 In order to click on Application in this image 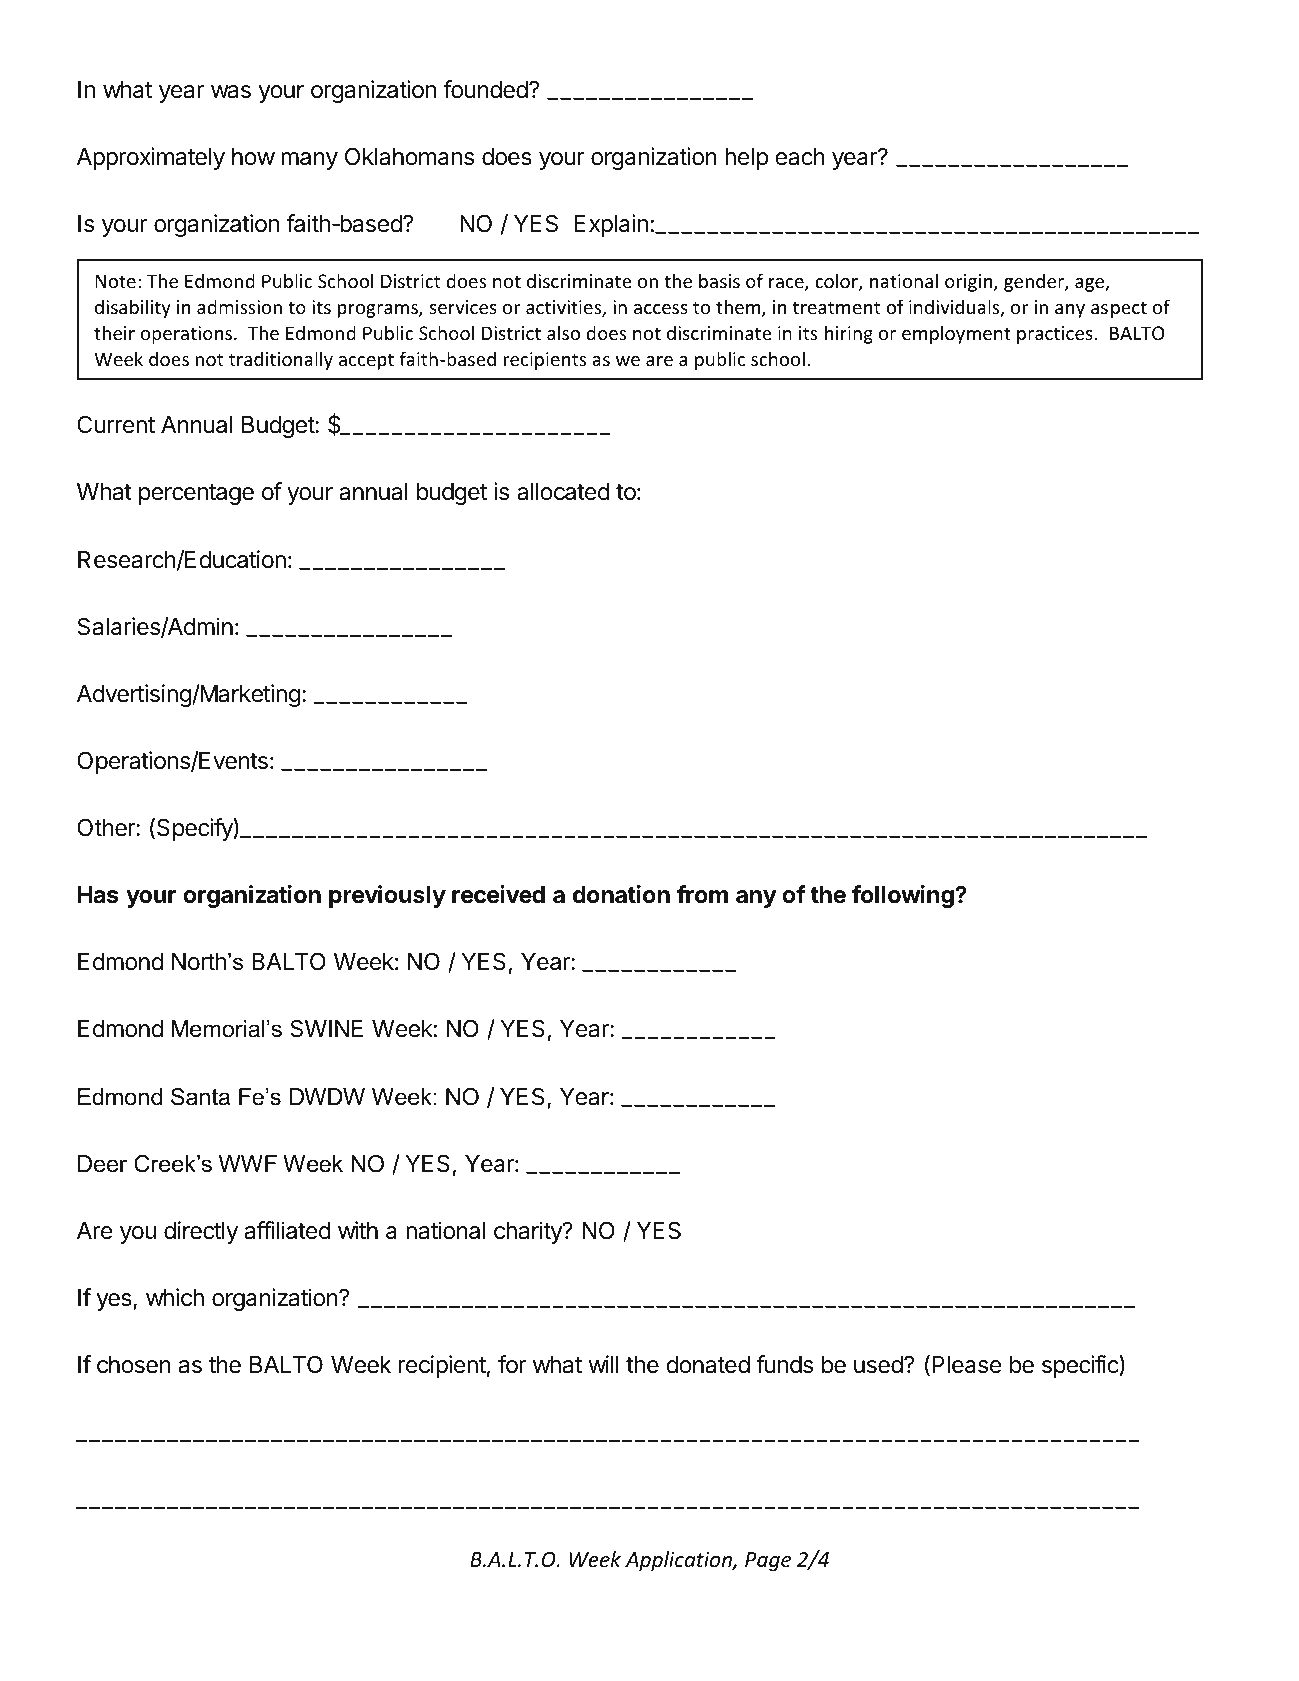, I will do `click(679, 1561)`.
